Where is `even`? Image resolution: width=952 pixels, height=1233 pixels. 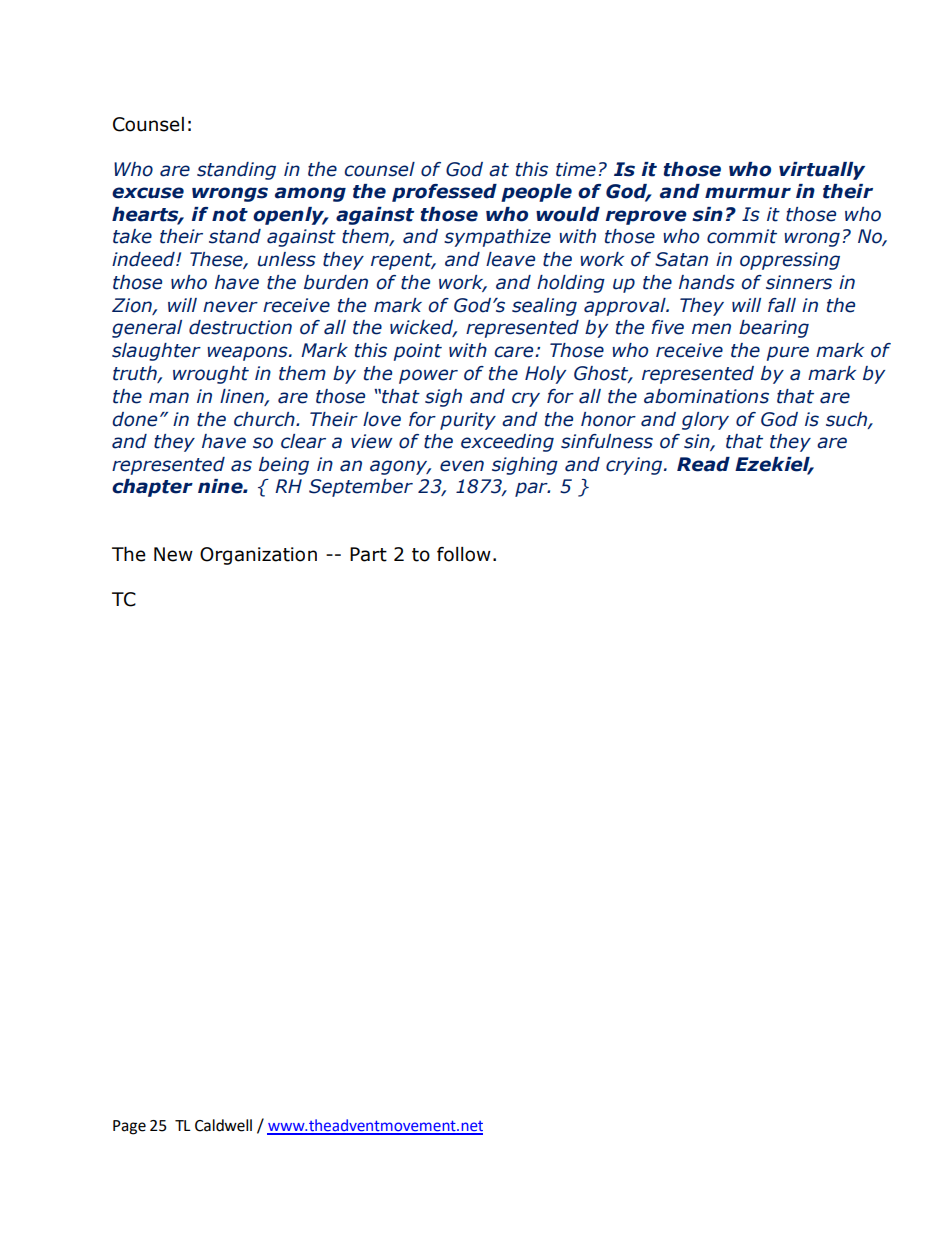
even is located at coordinates (462, 466).
